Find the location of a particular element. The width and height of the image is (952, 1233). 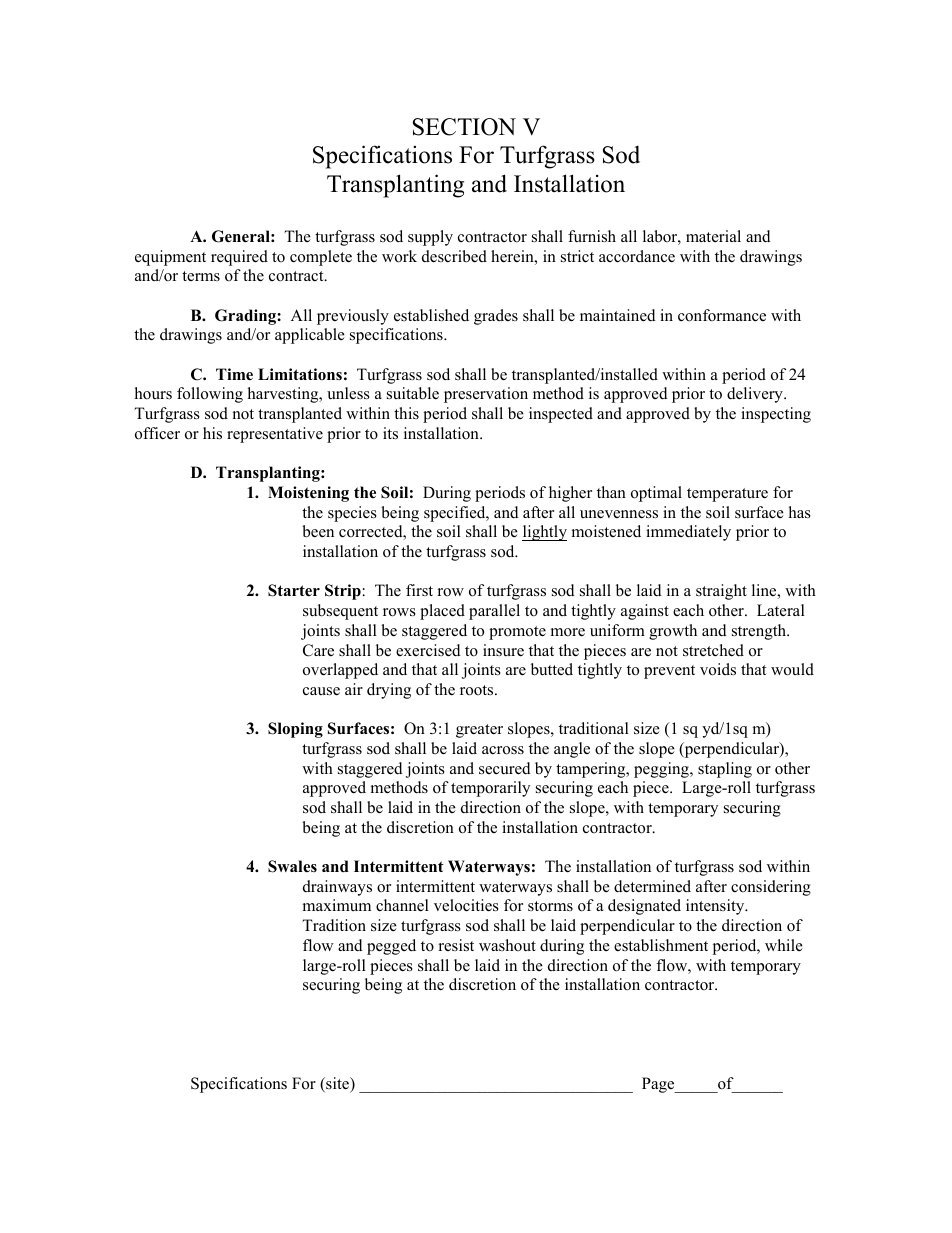

immediately is located at coordinates (688, 533).
